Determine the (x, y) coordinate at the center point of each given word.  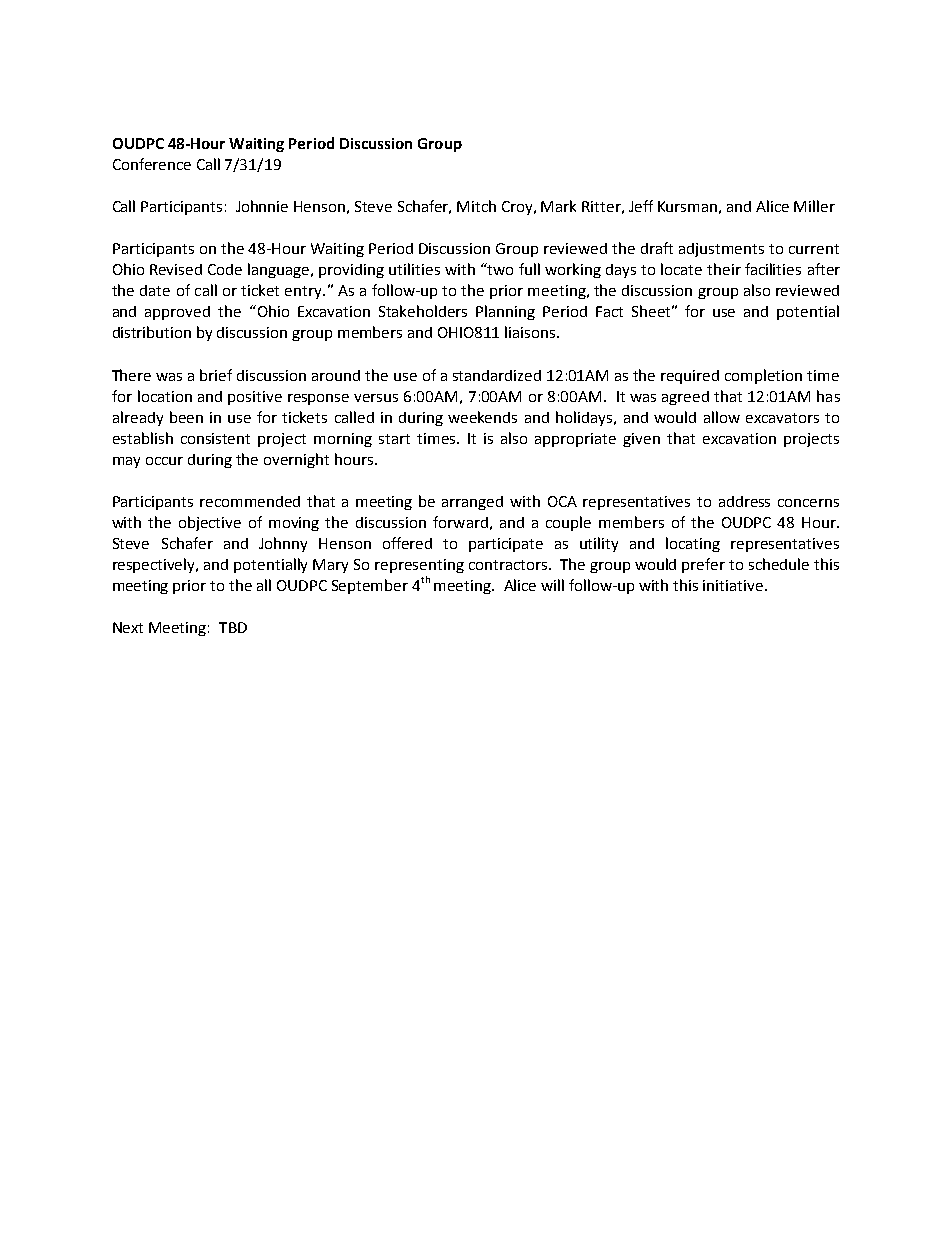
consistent (215, 438)
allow (722, 417)
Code (225, 269)
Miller (814, 206)
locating (693, 544)
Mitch (476, 206)
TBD (233, 627)
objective (210, 523)
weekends (482, 417)
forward (460, 522)
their (724, 269)
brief (216, 375)
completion (763, 376)
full (529, 269)
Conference (152, 164)
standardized (497, 375)
